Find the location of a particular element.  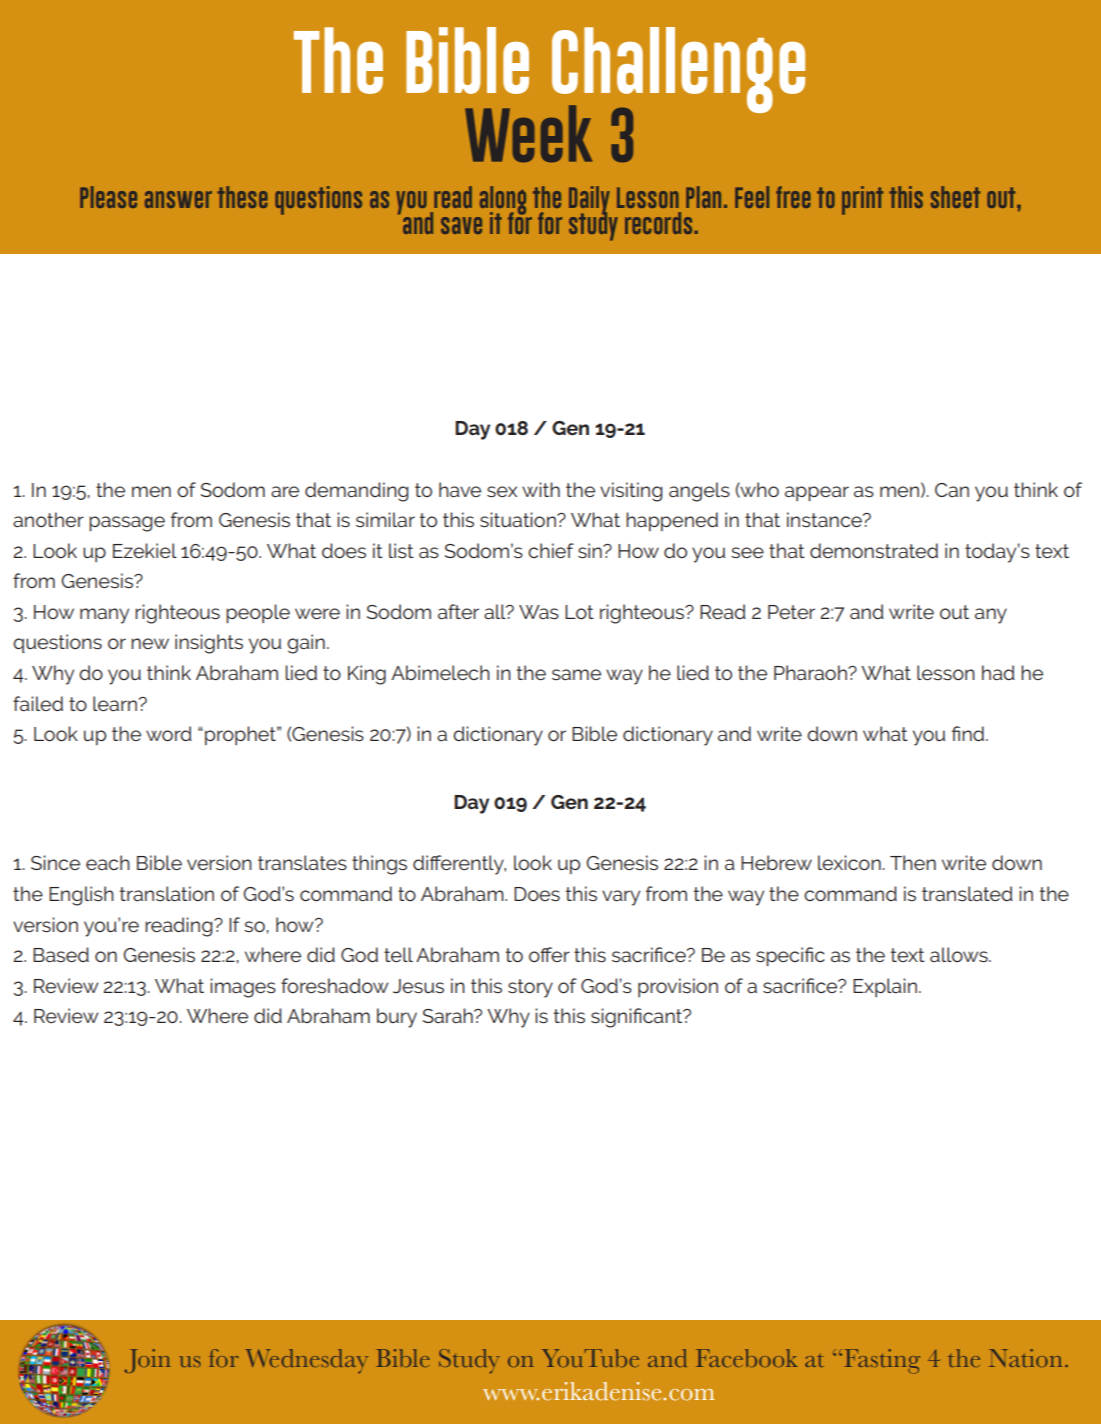

Join is located at coordinates (148, 1361).
